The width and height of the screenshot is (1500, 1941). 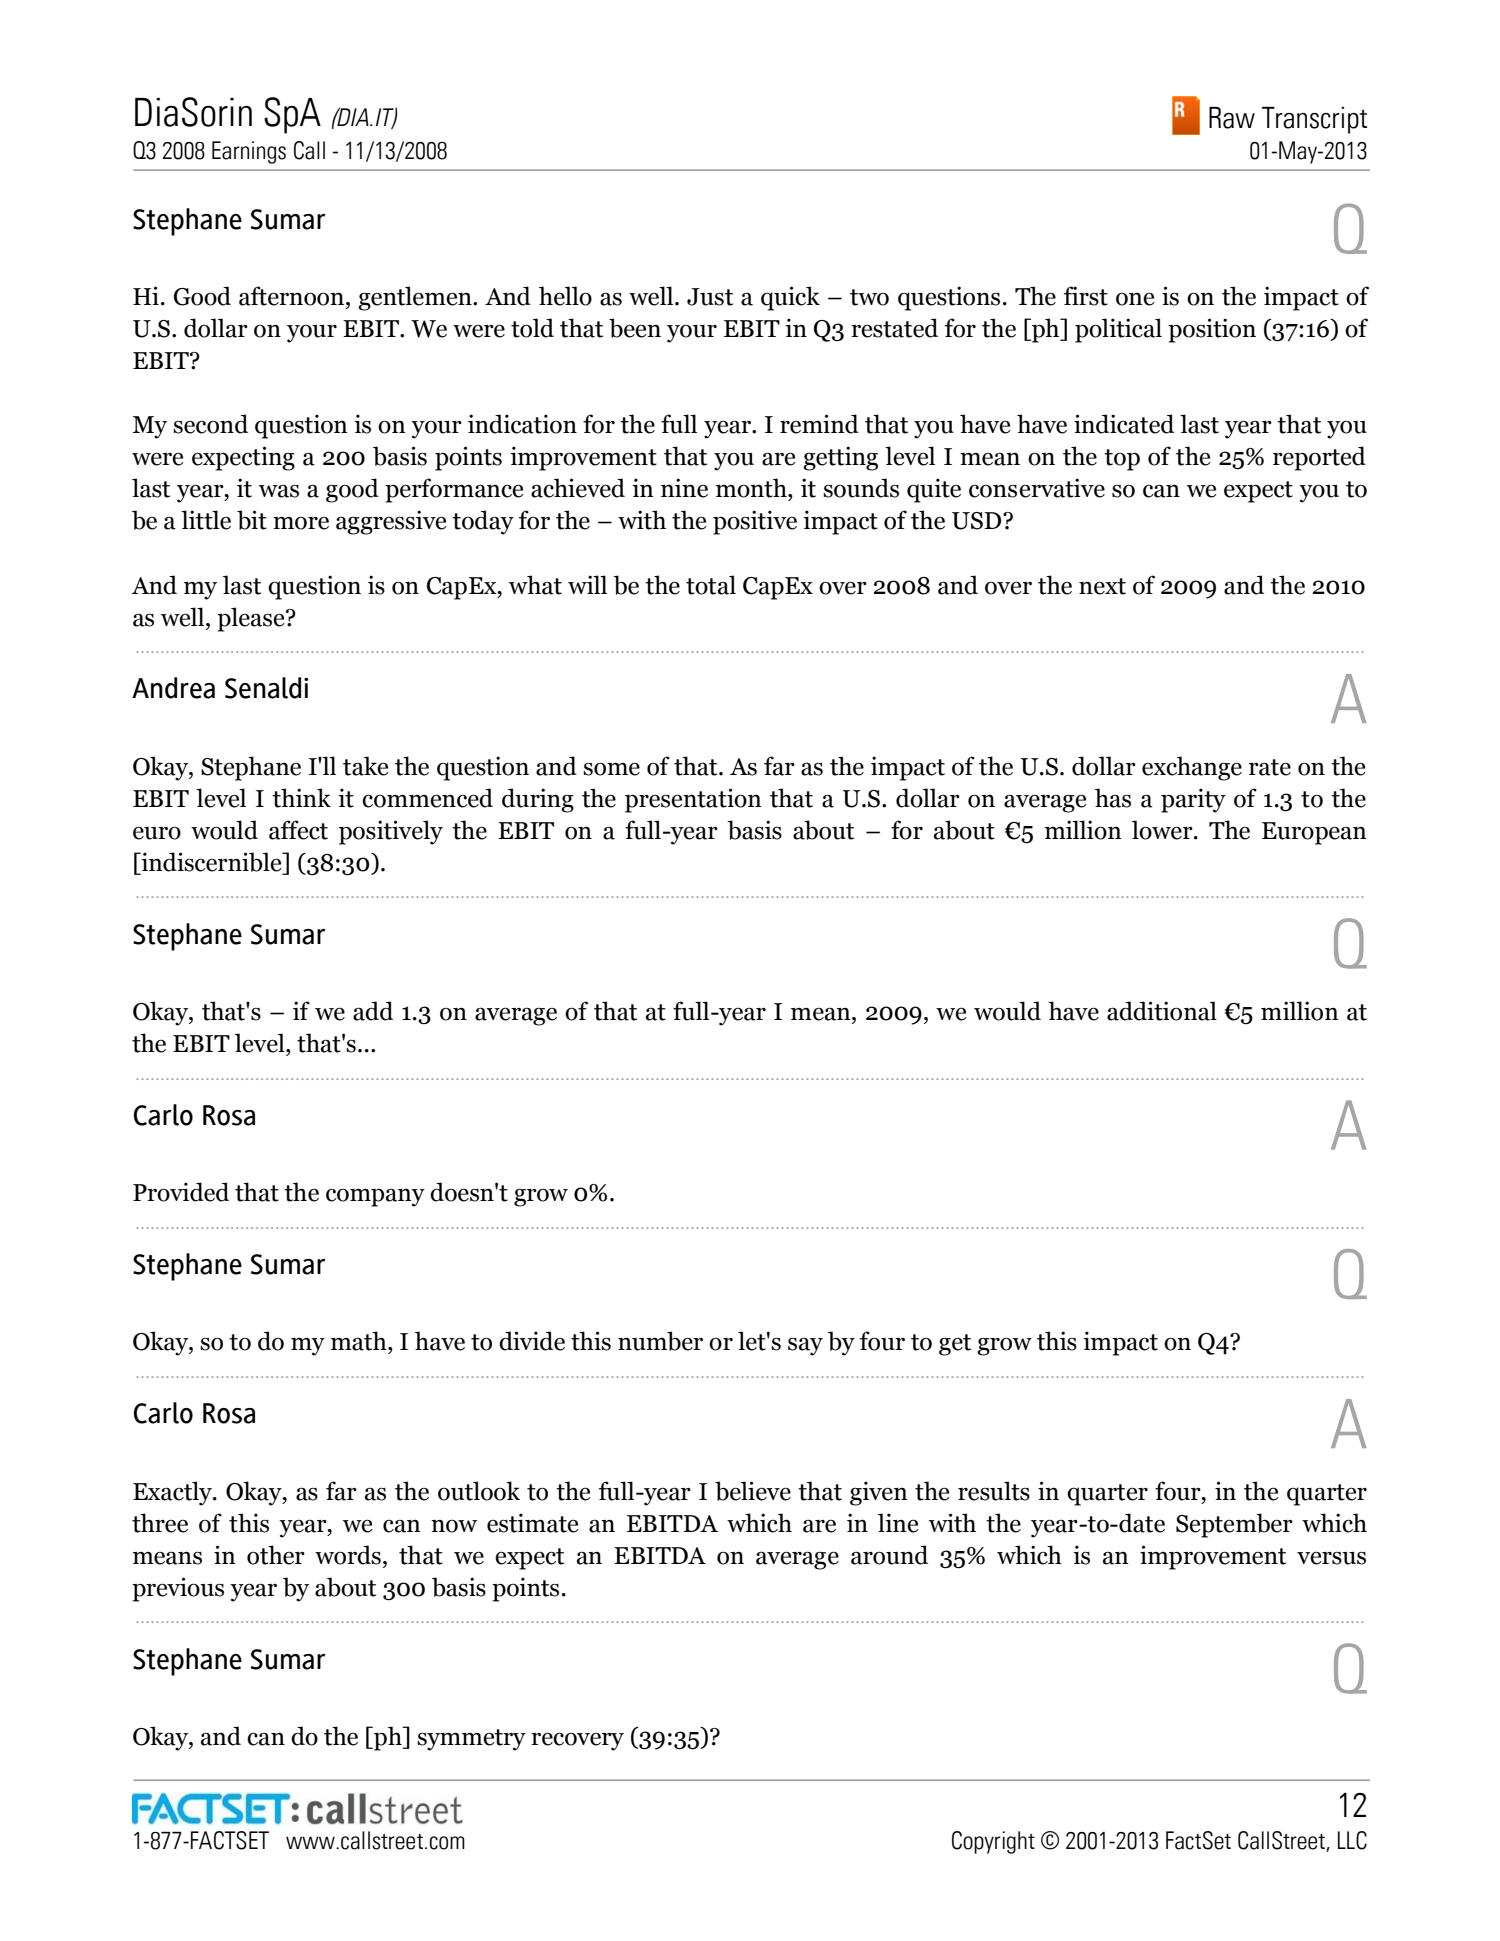 What do you see at coordinates (365, 766) in the screenshot?
I see `take` at bounding box center [365, 766].
